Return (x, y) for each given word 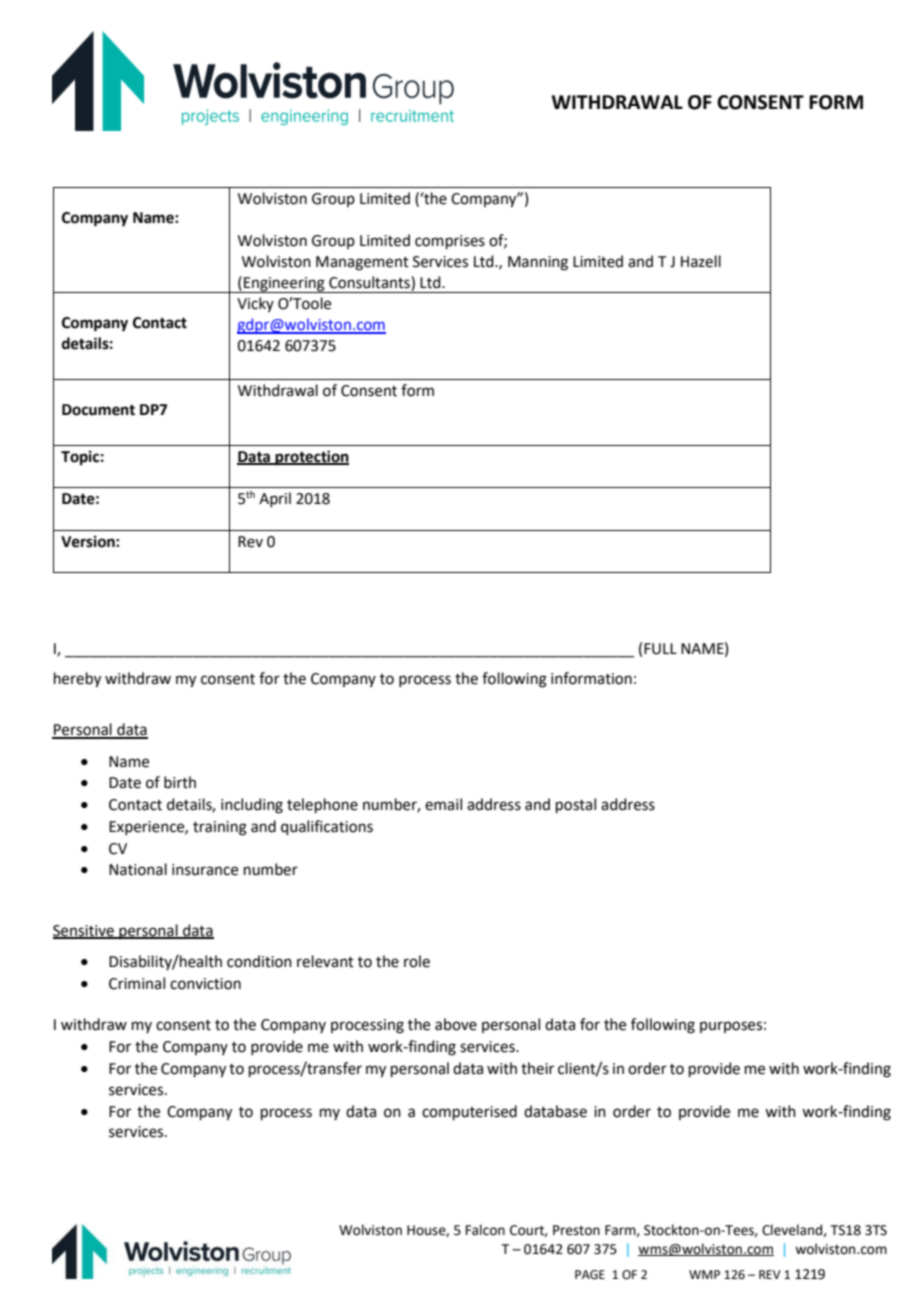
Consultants (370, 282)
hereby (77, 680)
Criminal (137, 983)
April (275, 499)
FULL (660, 649)
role (417, 961)
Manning (538, 263)
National (138, 869)
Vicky (255, 304)
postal (576, 805)
